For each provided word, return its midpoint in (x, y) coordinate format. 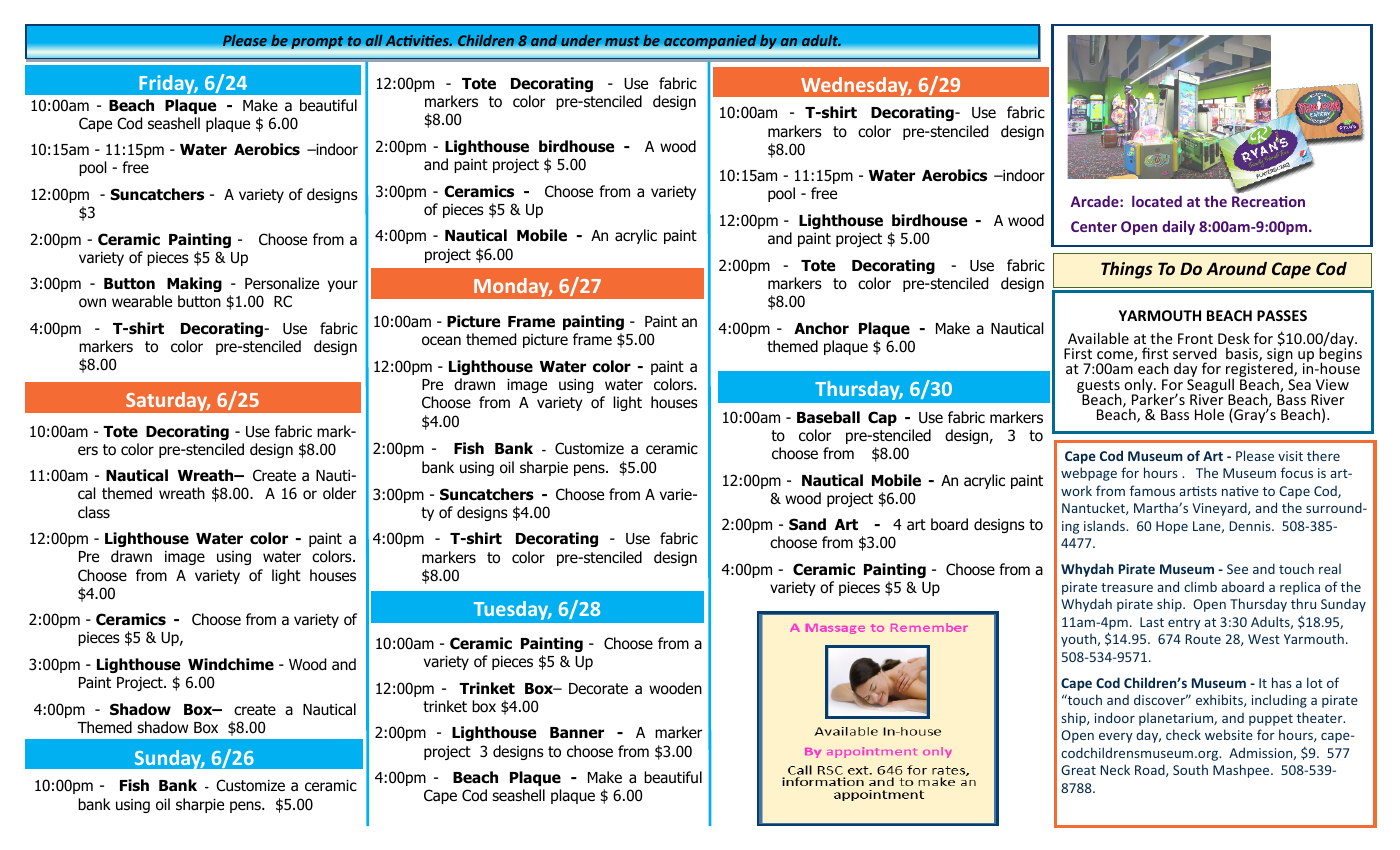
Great (1078, 770)
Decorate (598, 689)
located (1157, 201)
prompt (317, 44)
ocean (441, 341)
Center (1094, 226)
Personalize (282, 283)
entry (1184, 624)
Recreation (1268, 201)
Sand (807, 524)
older (339, 493)
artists (1198, 491)
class (94, 512)
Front (1195, 338)
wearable (142, 301)
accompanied (710, 43)
